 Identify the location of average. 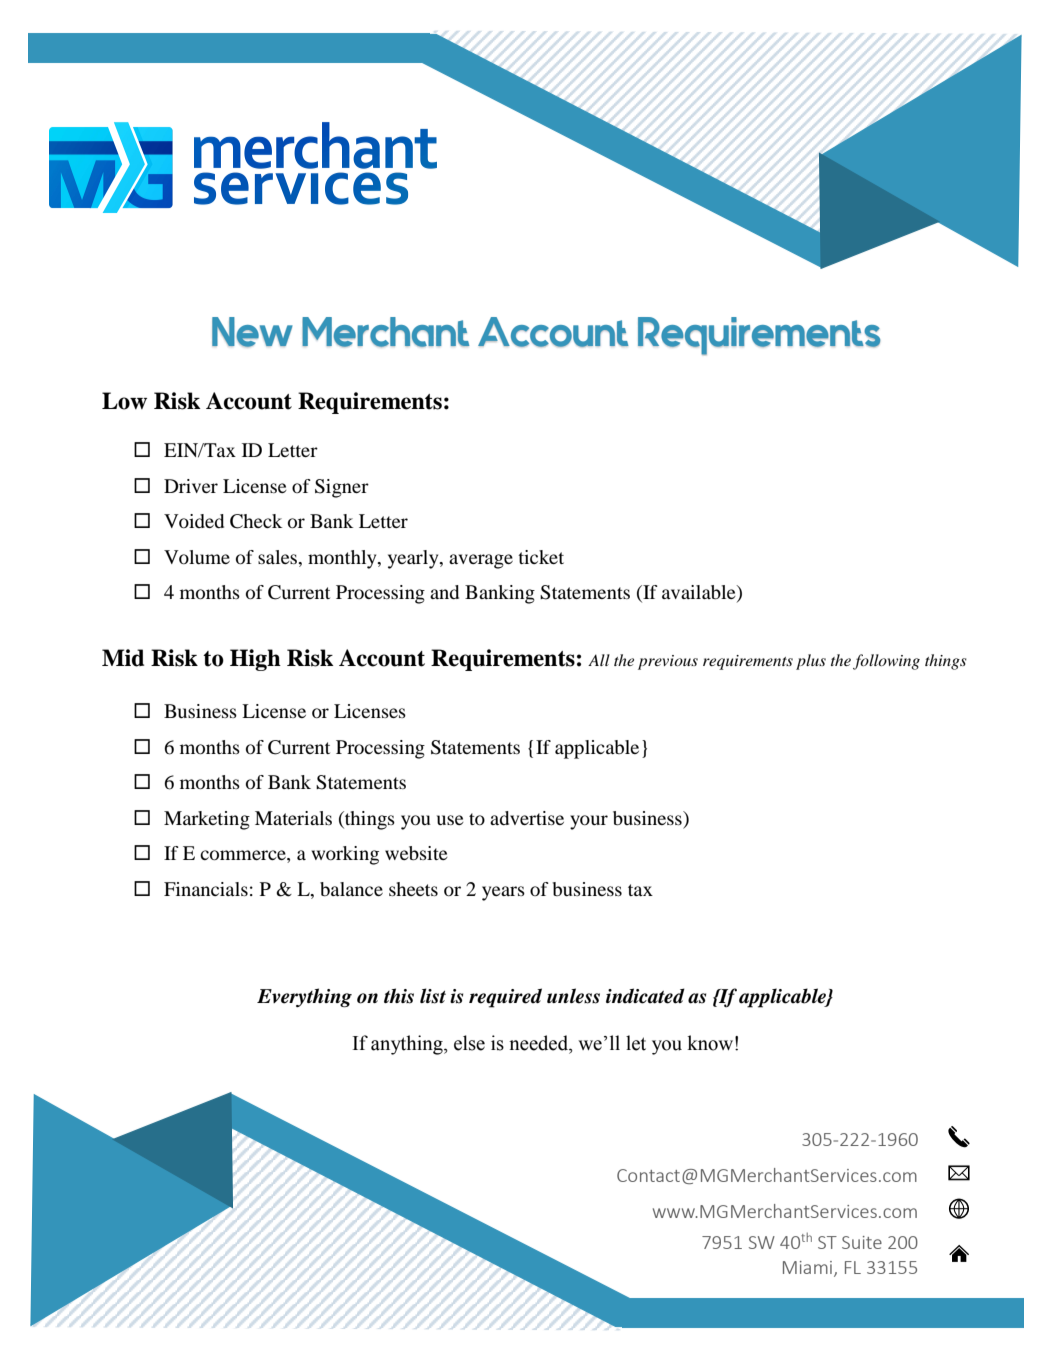
(481, 561).
